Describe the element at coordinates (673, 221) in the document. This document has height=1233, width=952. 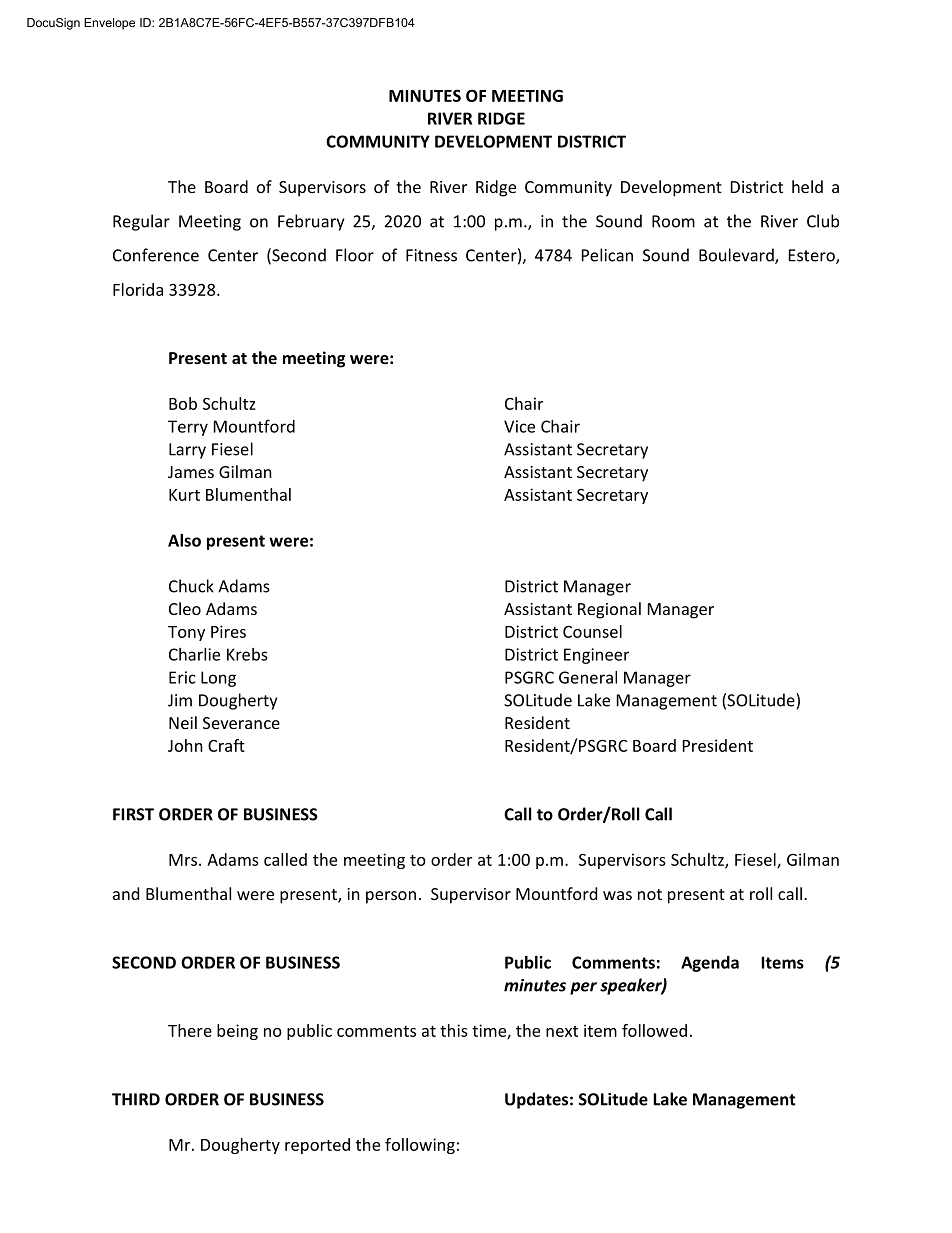
I see `Room` at that location.
